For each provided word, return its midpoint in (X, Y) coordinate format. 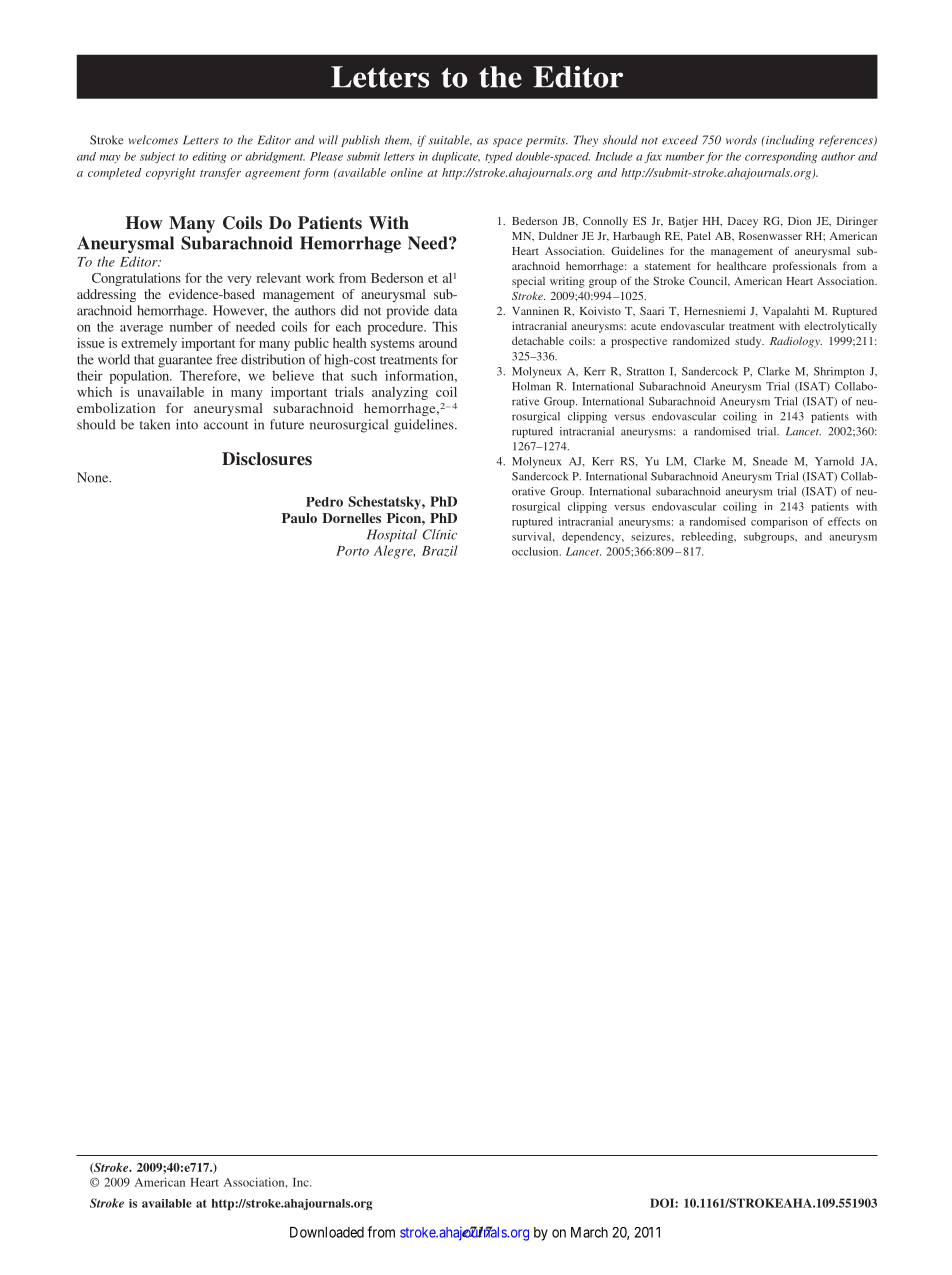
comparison (779, 522)
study (749, 342)
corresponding (781, 157)
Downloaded (327, 1232)
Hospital (392, 535)
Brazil (440, 551)
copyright (171, 174)
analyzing (400, 393)
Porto (352, 551)
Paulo (299, 518)
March (589, 1232)
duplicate (456, 157)
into (187, 424)
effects (844, 521)
